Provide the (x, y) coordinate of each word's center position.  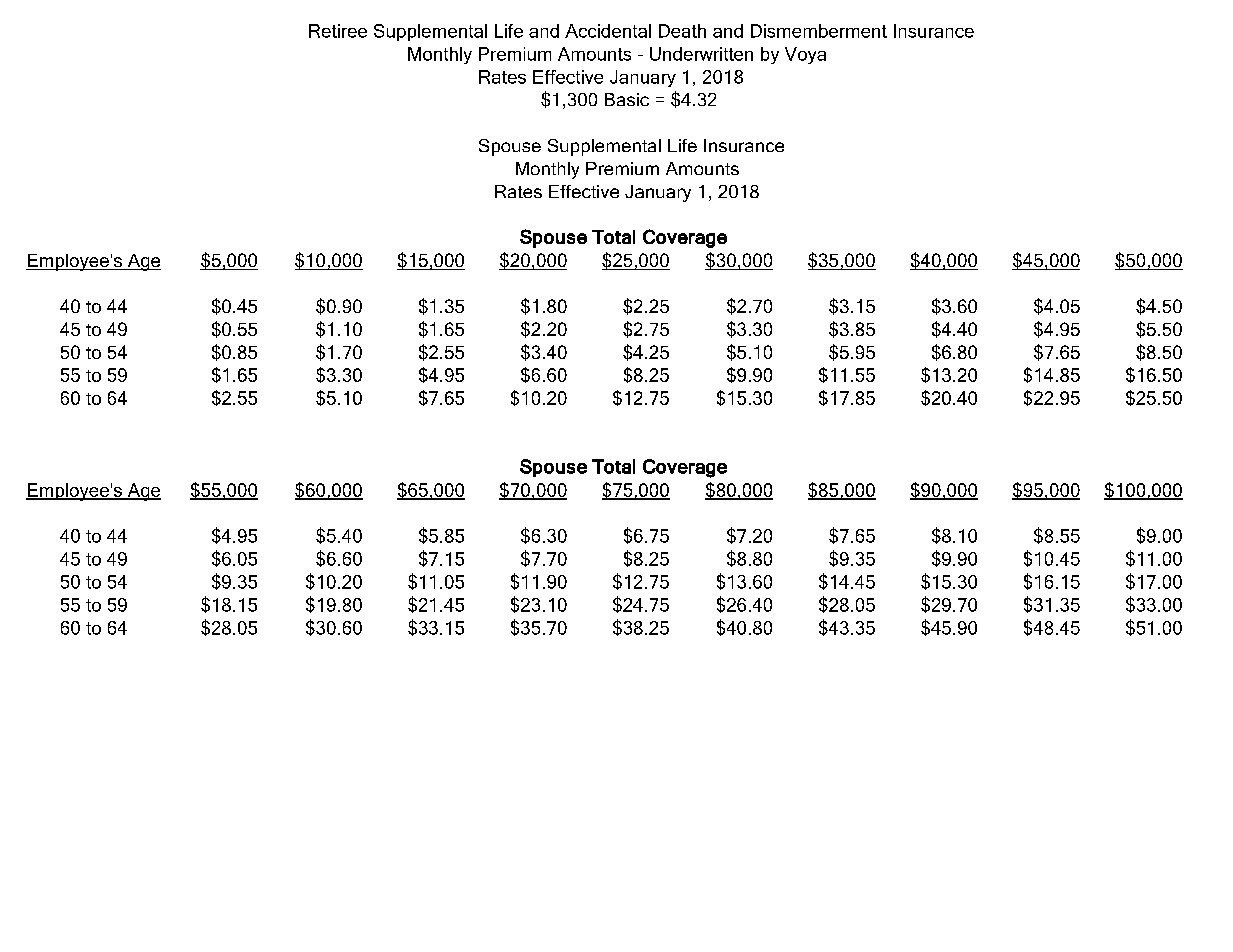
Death (682, 31)
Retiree (338, 31)
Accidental (608, 31)
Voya (805, 55)
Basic (627, 99)
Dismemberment (819, 31)
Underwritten (701, 54)
